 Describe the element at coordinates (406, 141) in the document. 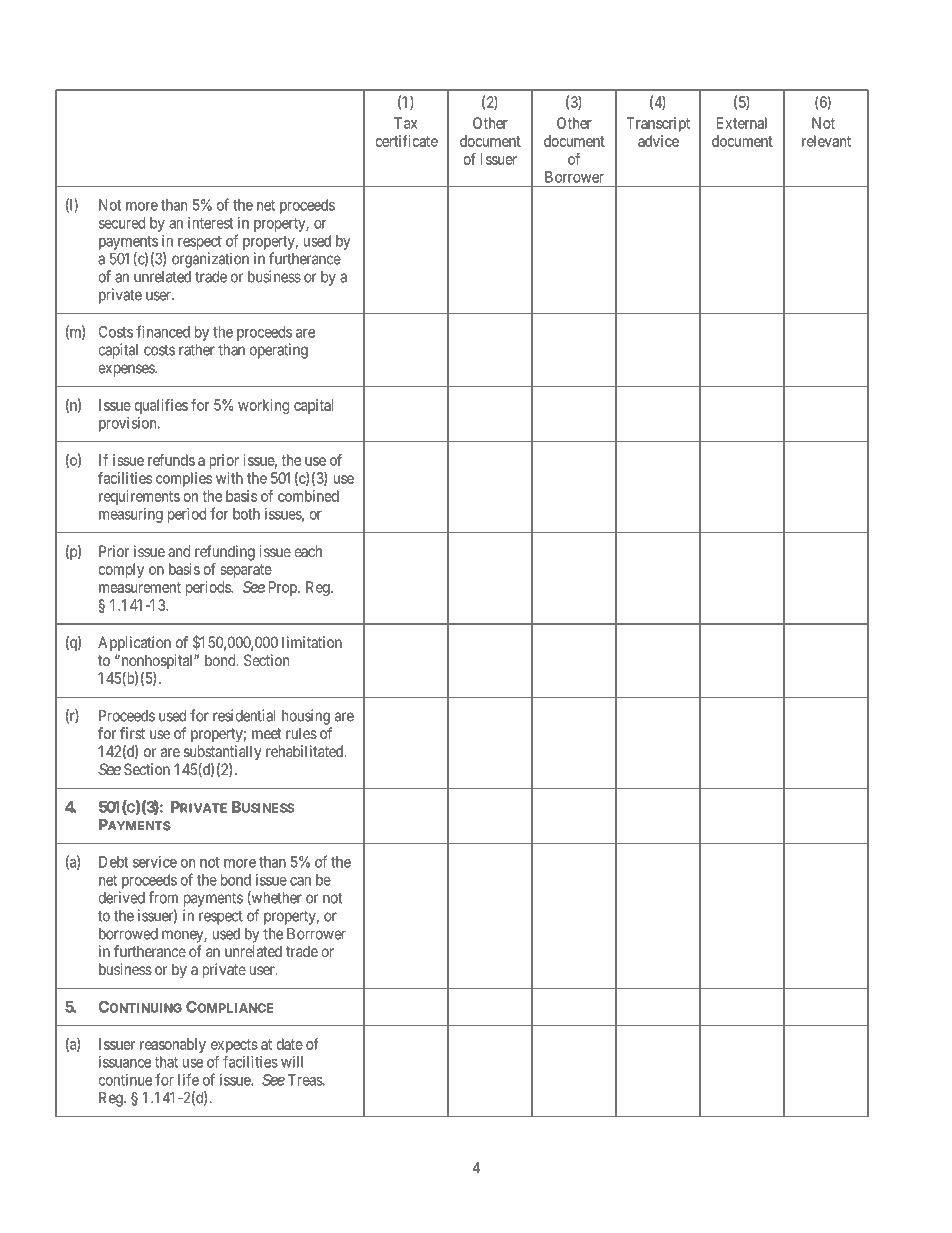

I see `certificate` at that location.
